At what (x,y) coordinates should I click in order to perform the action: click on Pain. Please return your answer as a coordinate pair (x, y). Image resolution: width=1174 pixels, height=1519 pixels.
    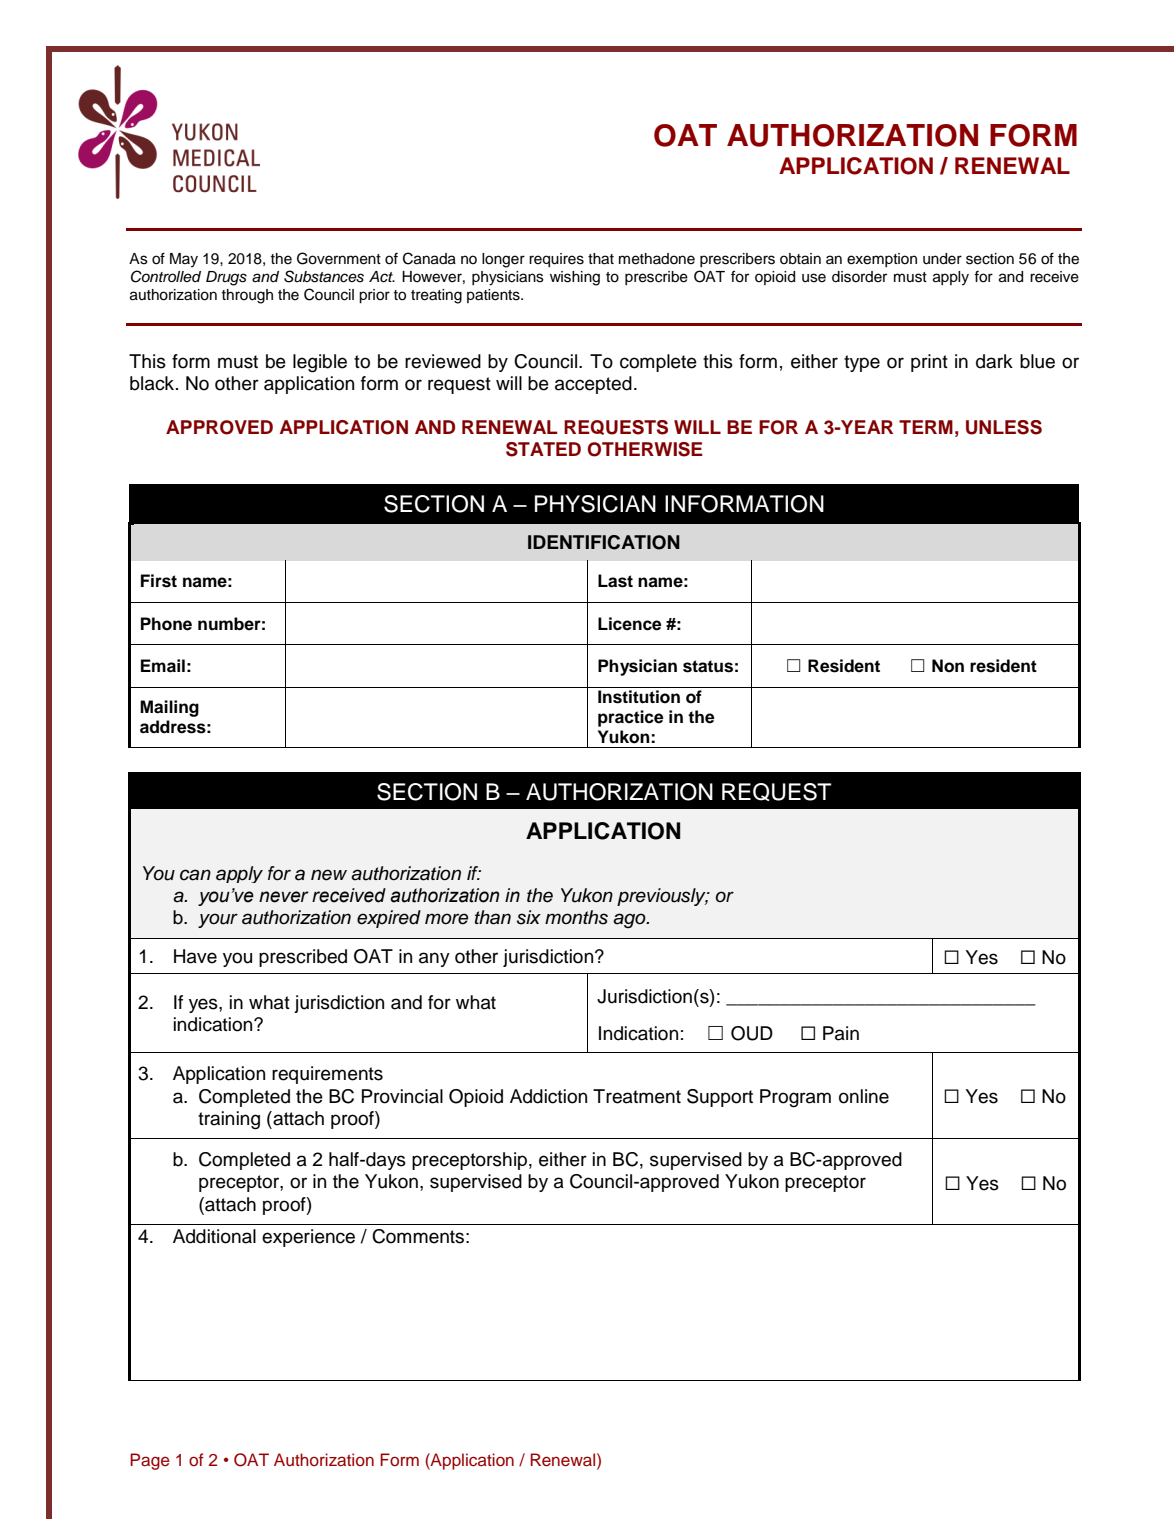
    Looking at the image, I should click on (841, 1033).
